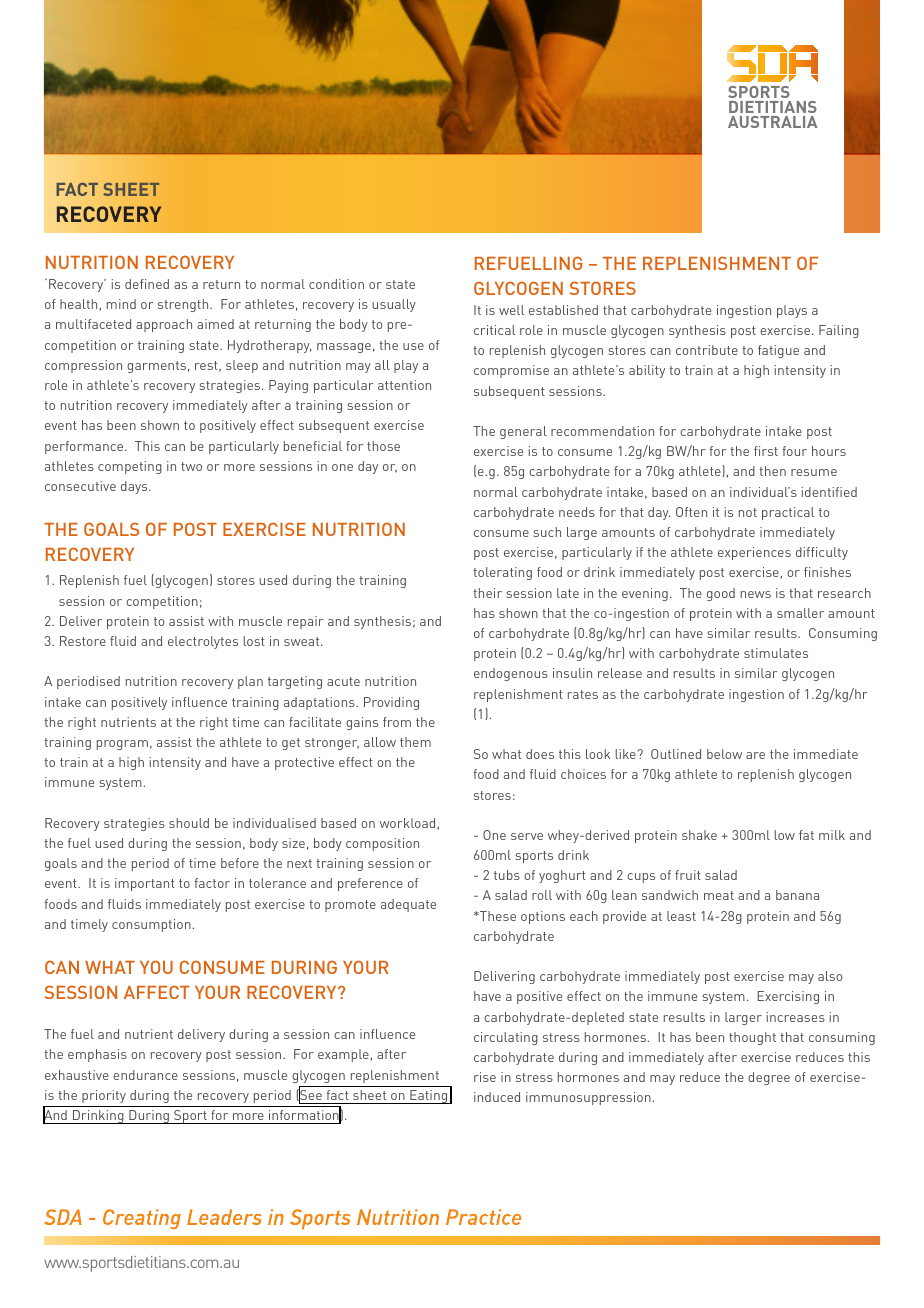 This screenshot has height=1308, width=924. Describe the element at coordinates (407, 823) in the screenshot. I see `workload` at that location.
